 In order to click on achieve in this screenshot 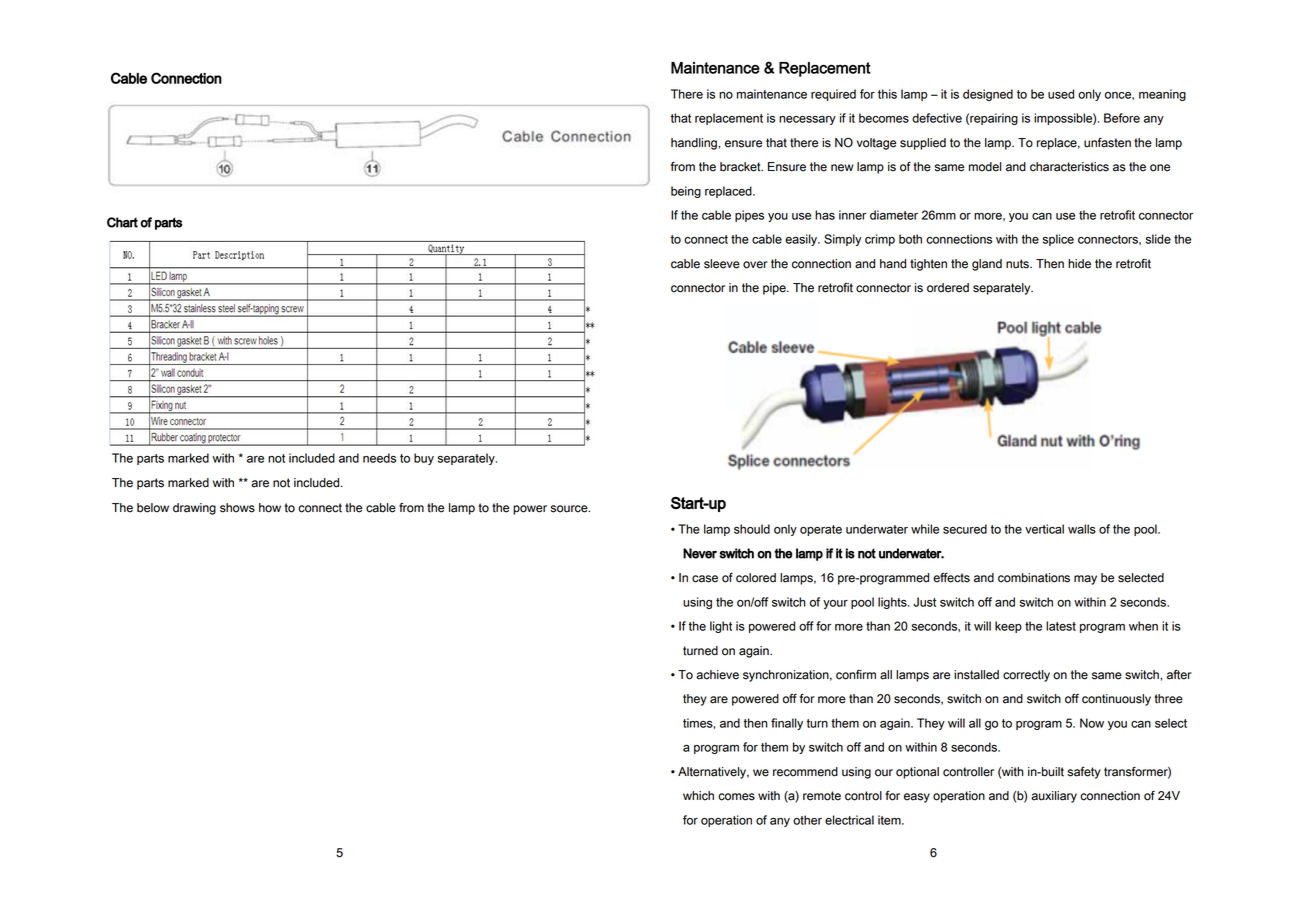, I will do `click(717, 675)`.
